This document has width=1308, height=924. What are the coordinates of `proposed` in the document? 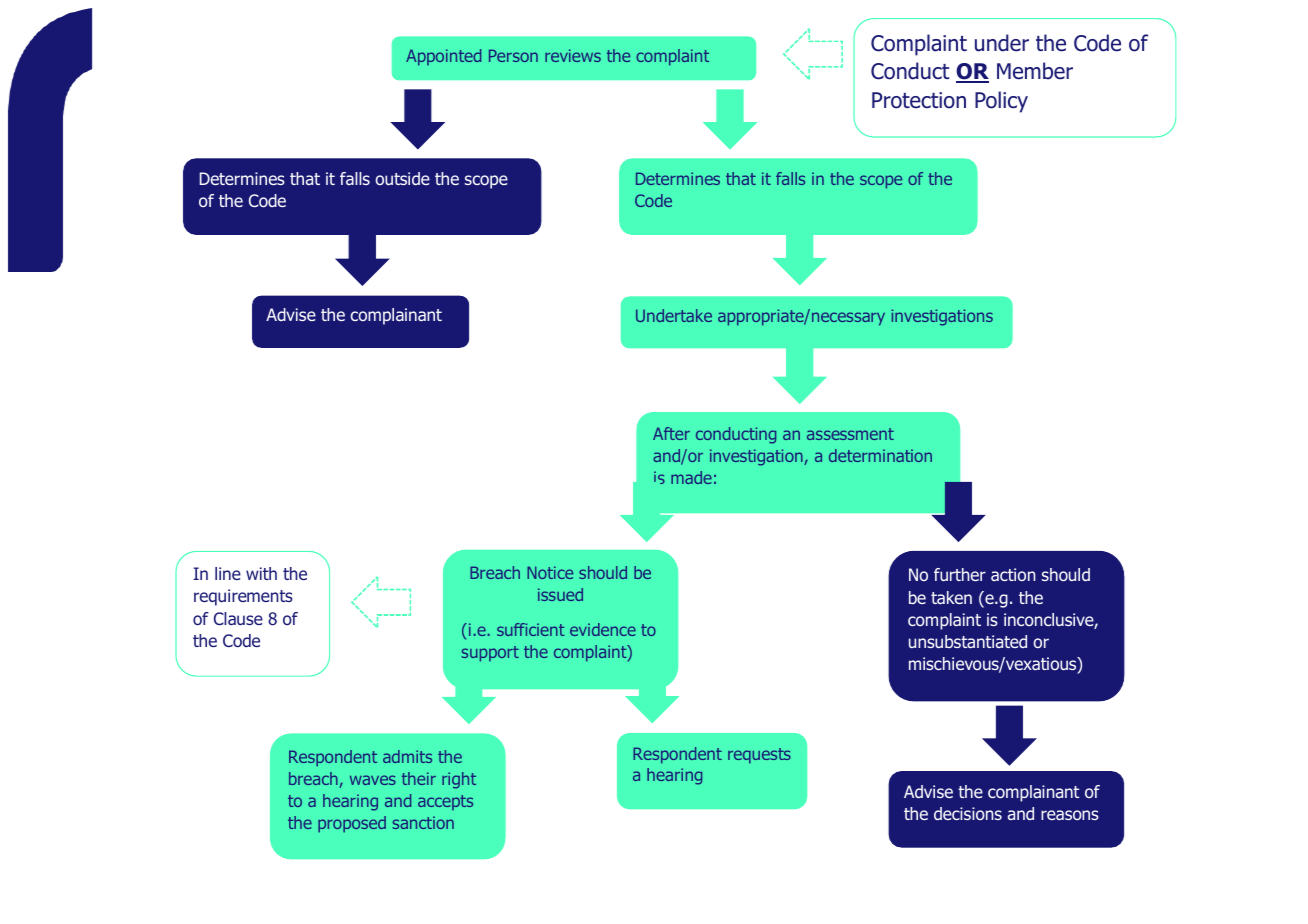 It's located at (352, 824).
